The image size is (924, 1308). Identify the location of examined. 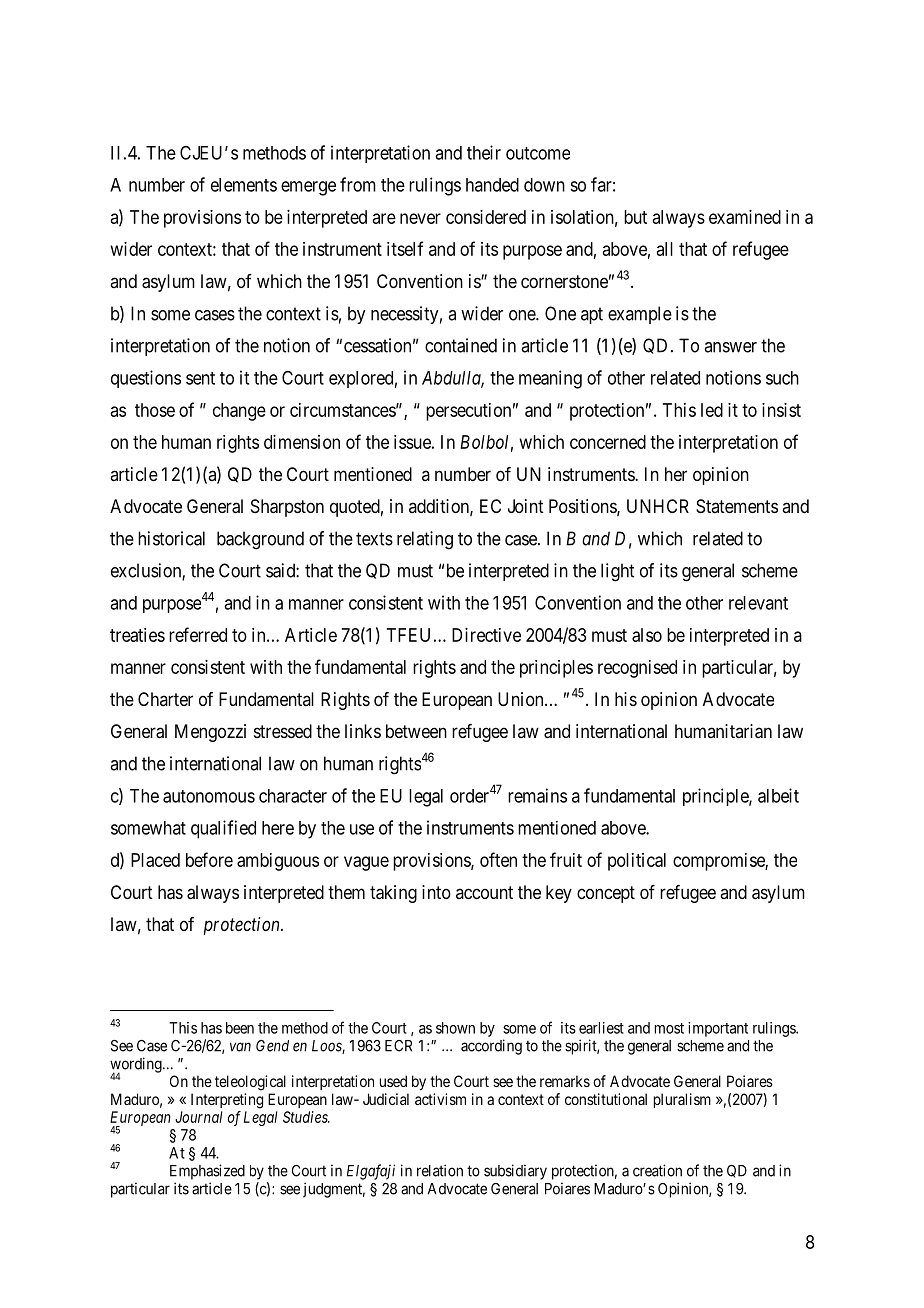
(745, 217).
